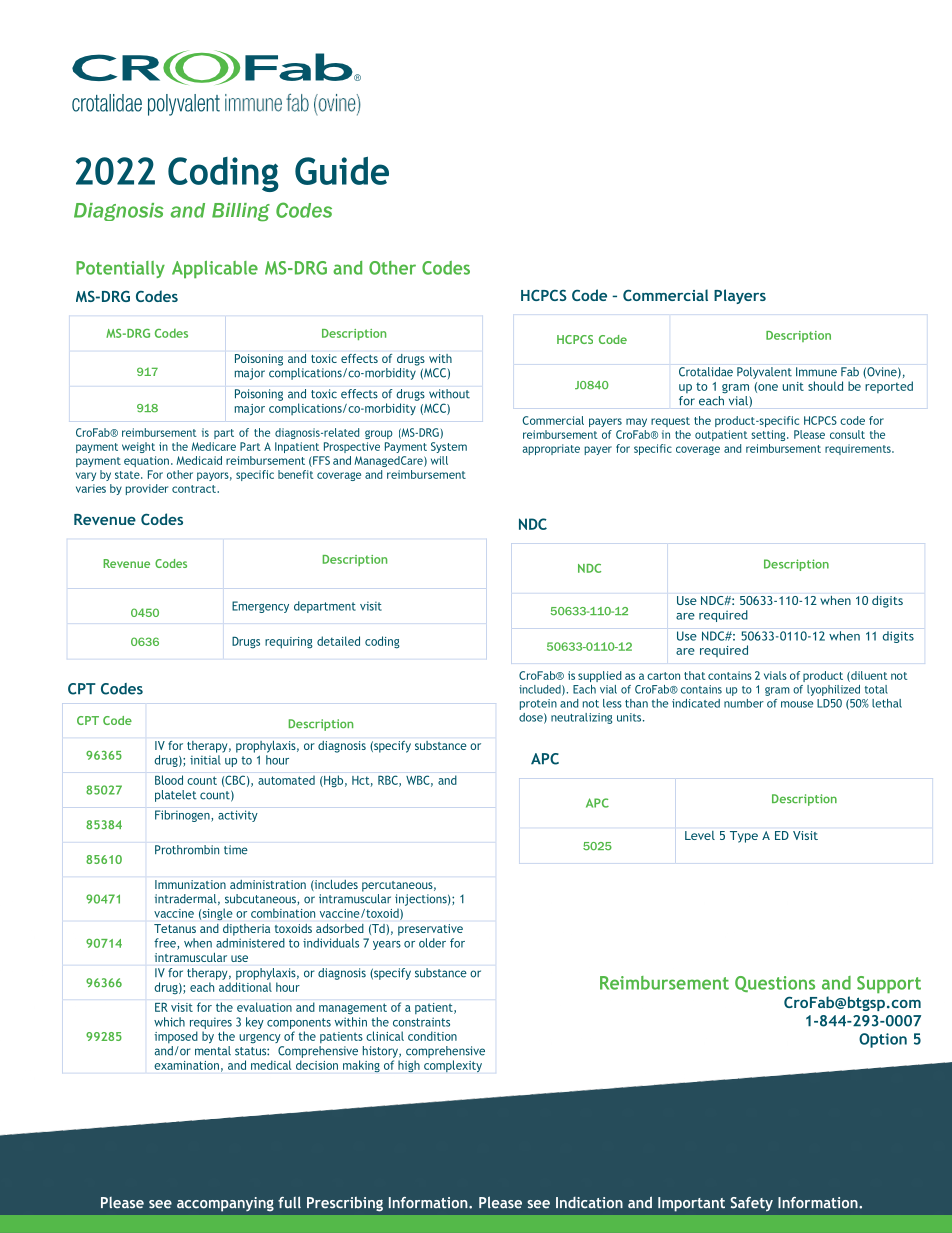 The image size is (952, 1233). What do you see at coordinates (883, 1040) in the screenshot?
I see `Option` at bounding box center [883, 1040].
